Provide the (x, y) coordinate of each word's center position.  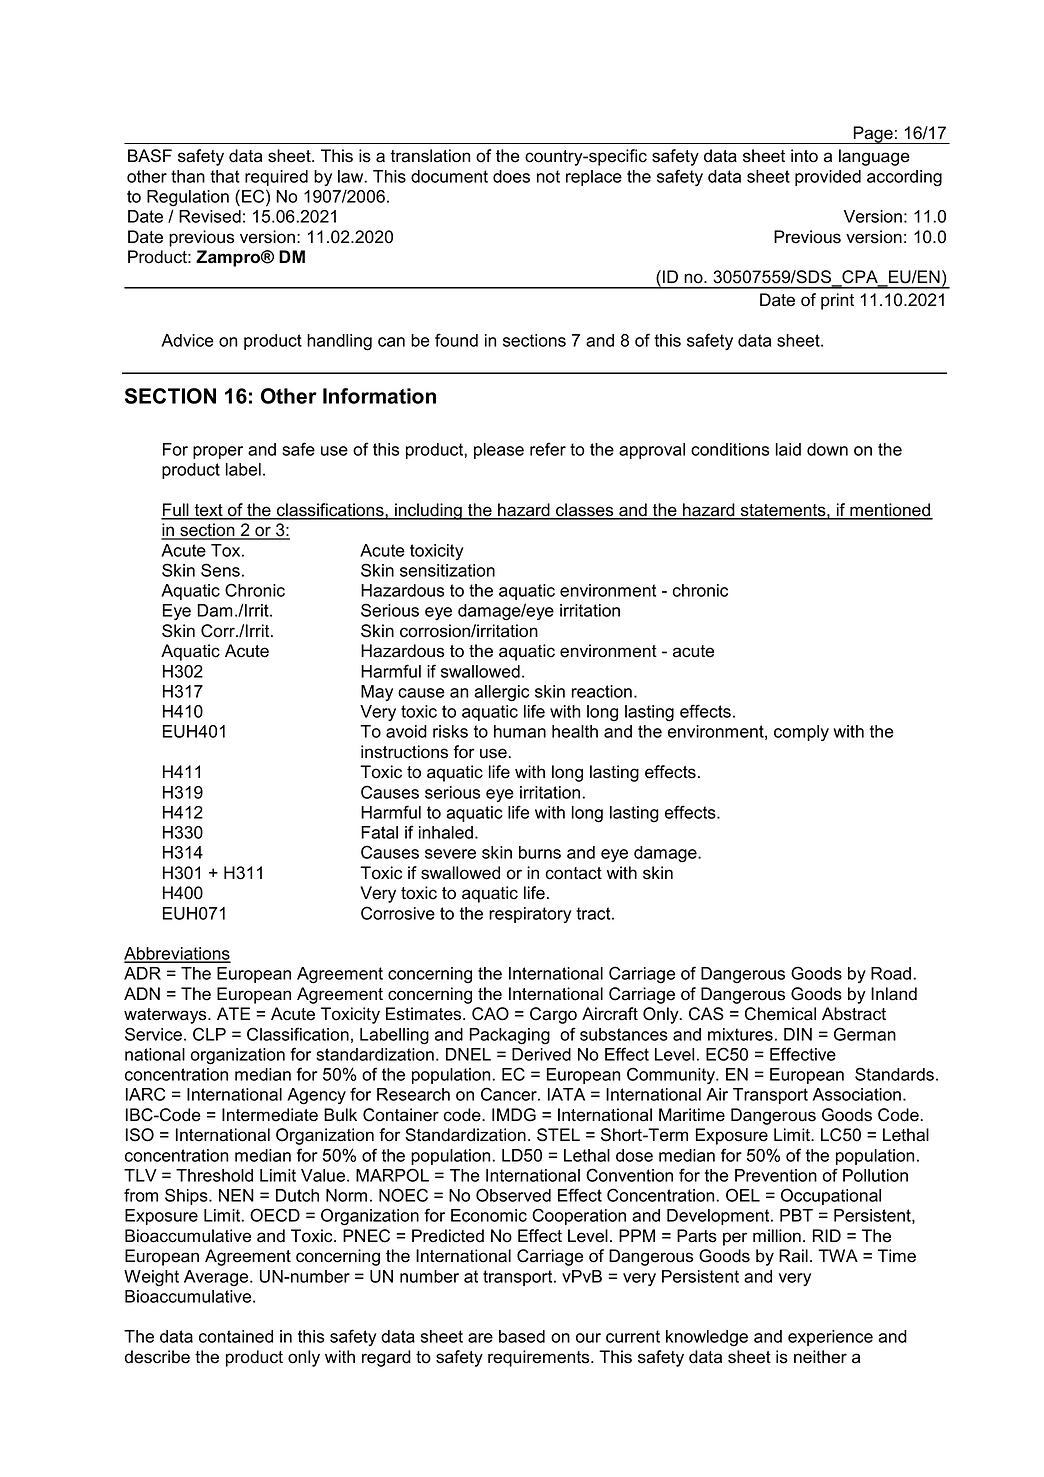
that (225, 176)
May (377, 693)
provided (828, 178)
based (522, 1336)
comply (801, 733)
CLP (209, 1034)
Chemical (780, 1014)
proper (218, 452)
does (511, 176)
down (827, 449)
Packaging (510, 1036)
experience (830, 1338)
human (520, 731)
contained (236, 1336)
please (499, 451)
